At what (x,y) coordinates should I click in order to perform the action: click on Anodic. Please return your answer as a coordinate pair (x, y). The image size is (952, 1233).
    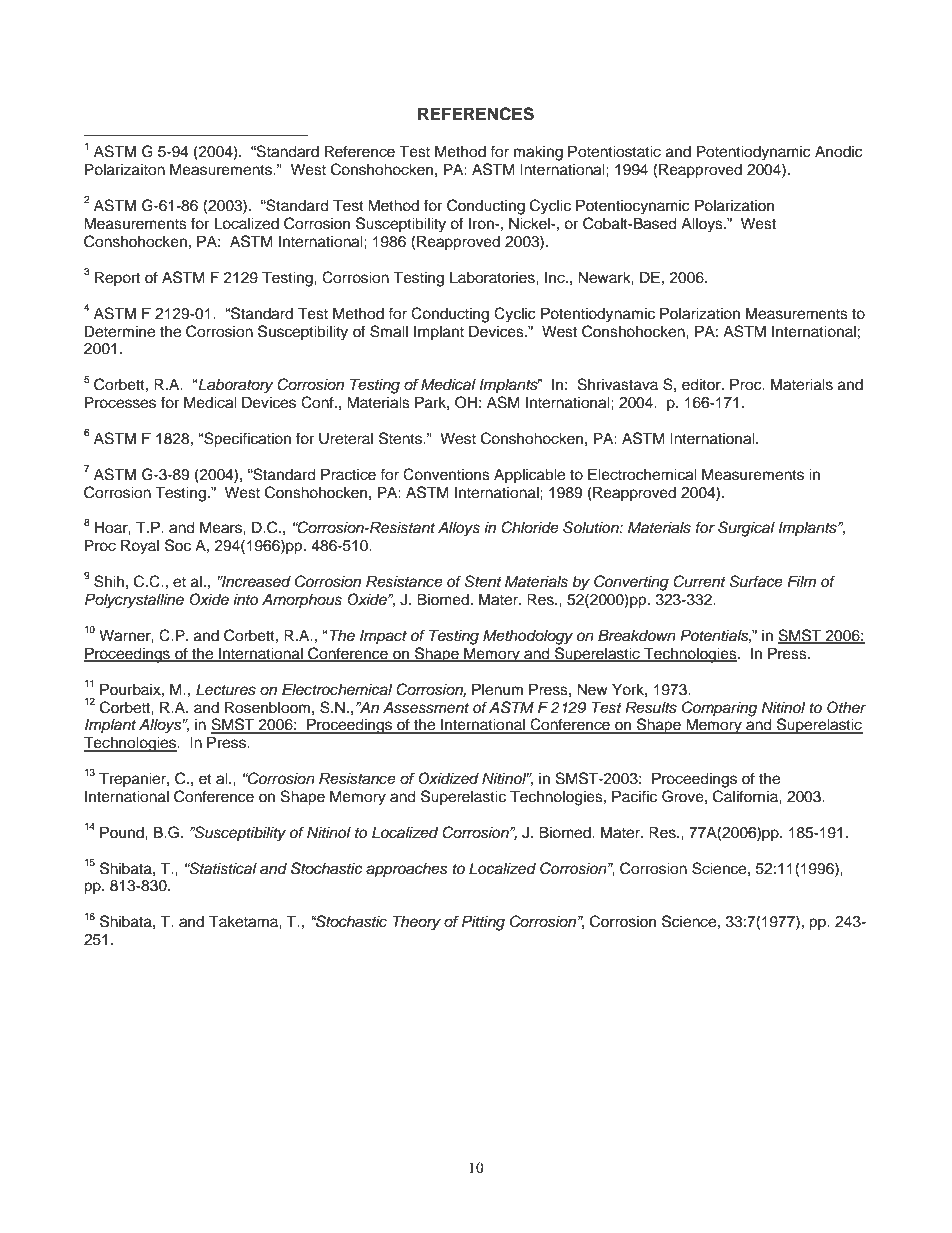
    Looking at the image, I should click on (839, 152).
